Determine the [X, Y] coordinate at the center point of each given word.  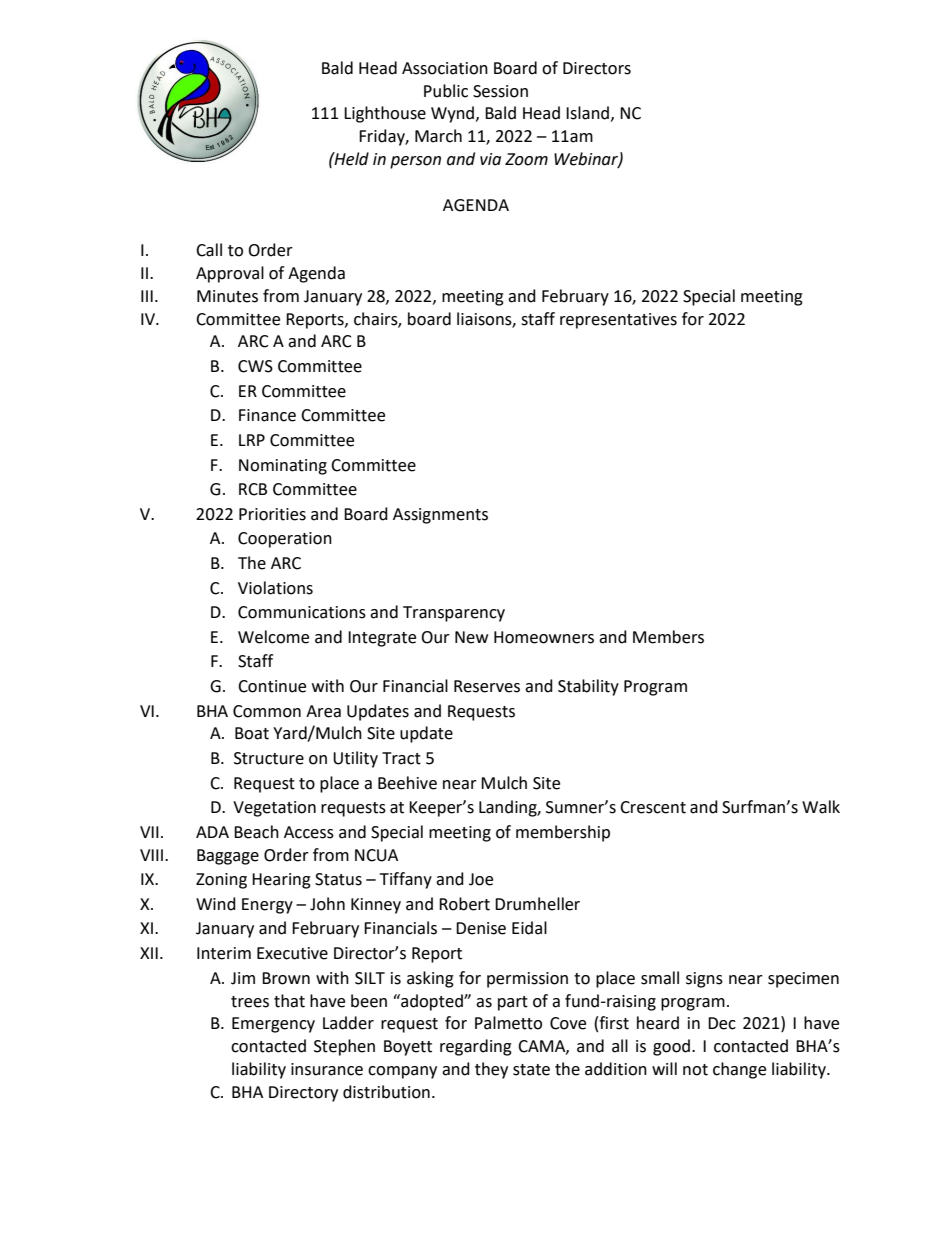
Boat [252, 733]
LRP [252, 440]
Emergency [273, 1025]
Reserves [487, 686]
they [491, 1070]
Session [500, 91]
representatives [618, 321]
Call [209, 250]
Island [587, 113]
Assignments [440, 516]
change [739, 1070]
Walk [821, 807]
